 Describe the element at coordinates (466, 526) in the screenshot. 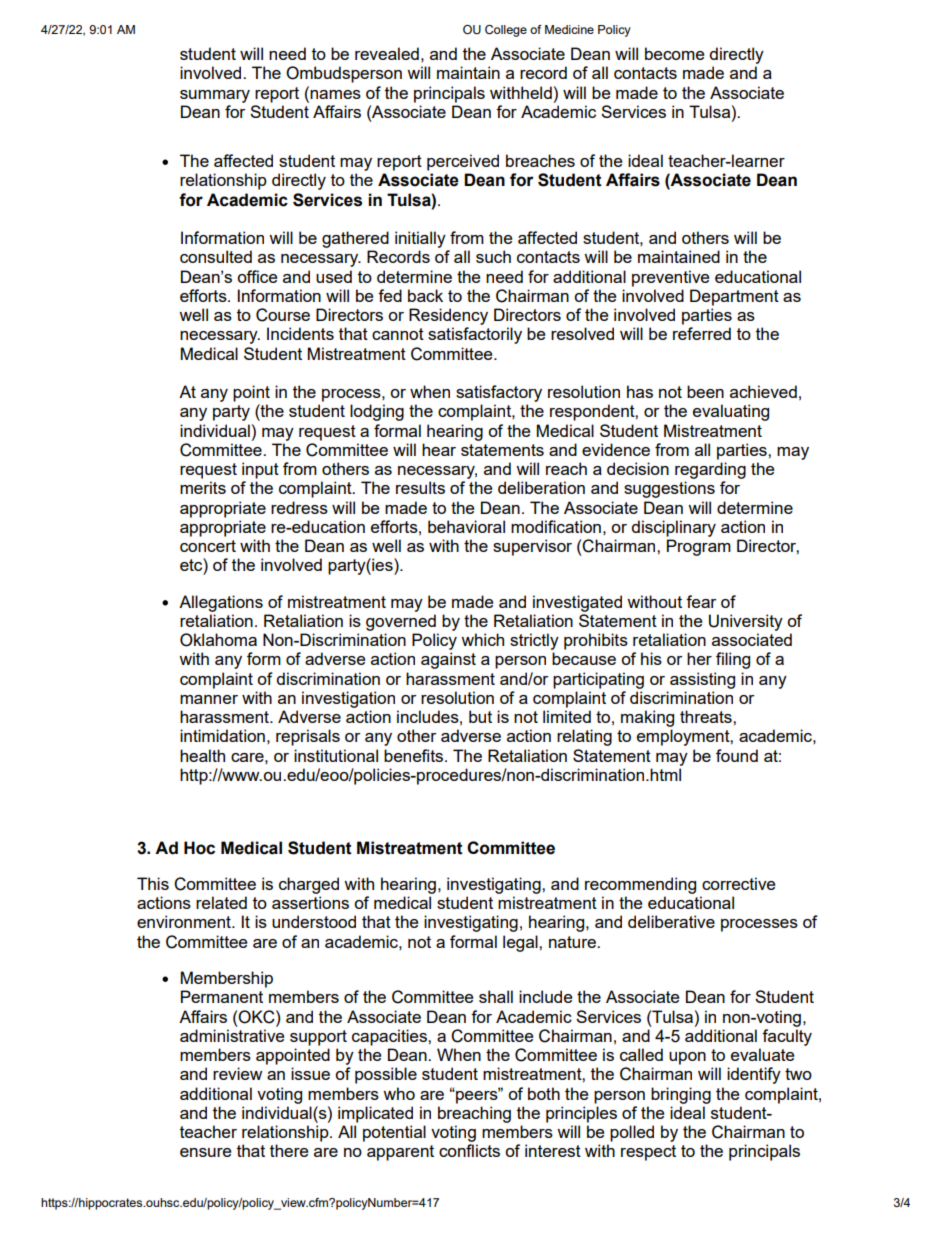

I see `behavioral` at that location.
